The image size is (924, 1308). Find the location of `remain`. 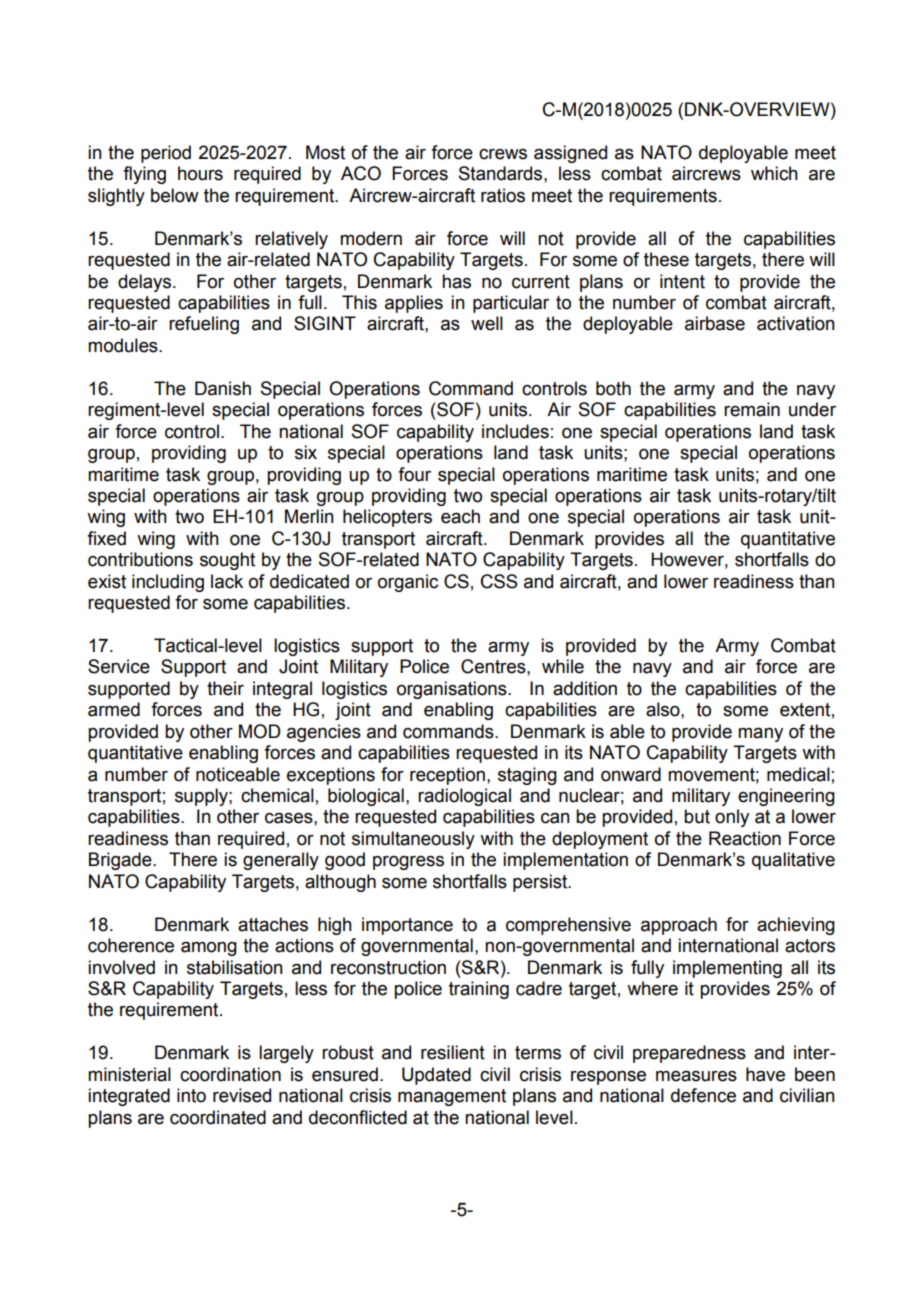

remain is located at coordinates (752, 409).
